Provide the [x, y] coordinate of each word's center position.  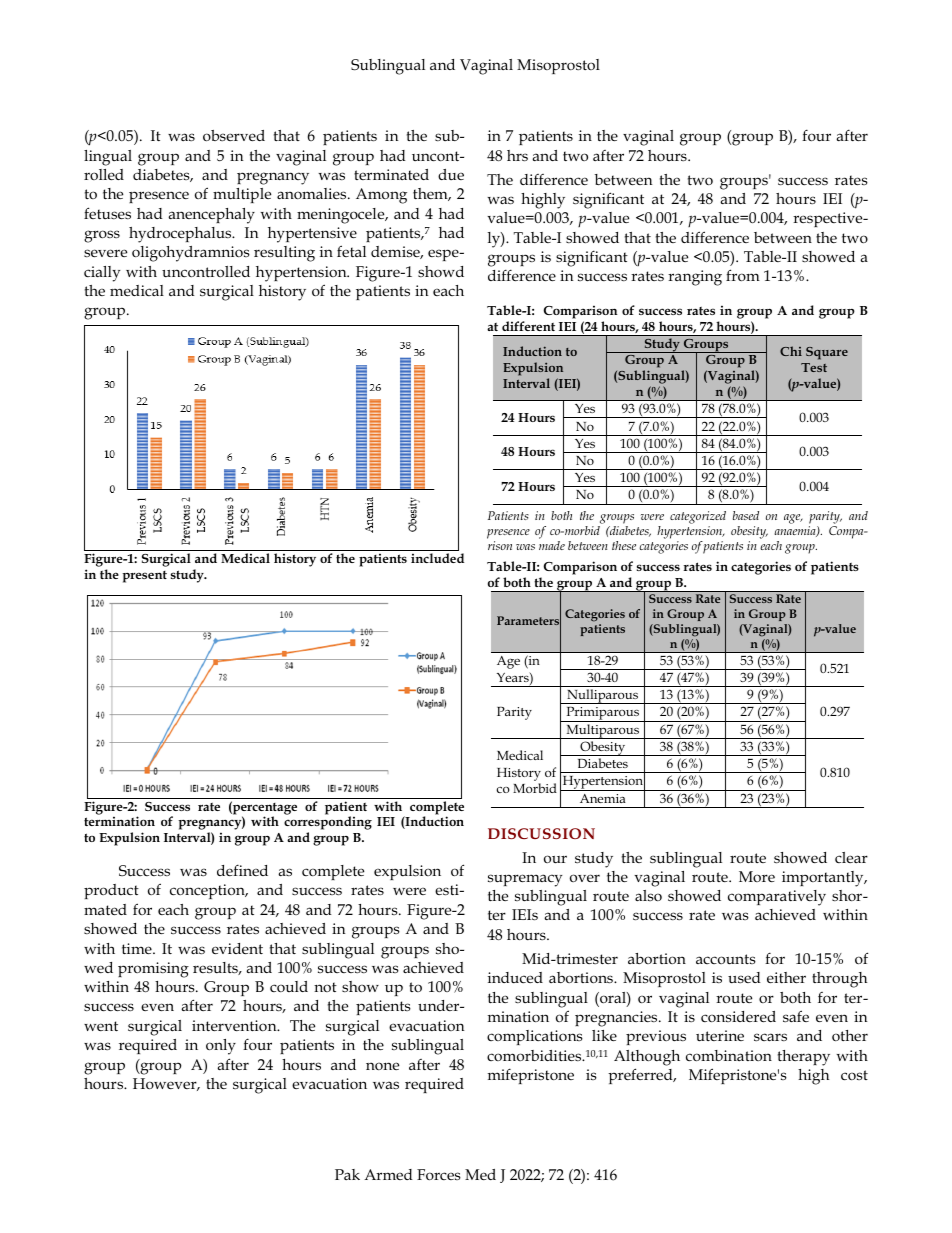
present [144, 577]
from [743, 275]
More [757, 876]
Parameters [529, 621]
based [746, 515]
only [221, 1047]
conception [208, 891]
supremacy [525, 880]
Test [814, 367]
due [451, 174]
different [528, 326]
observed [234, 135]
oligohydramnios [191, 254]
